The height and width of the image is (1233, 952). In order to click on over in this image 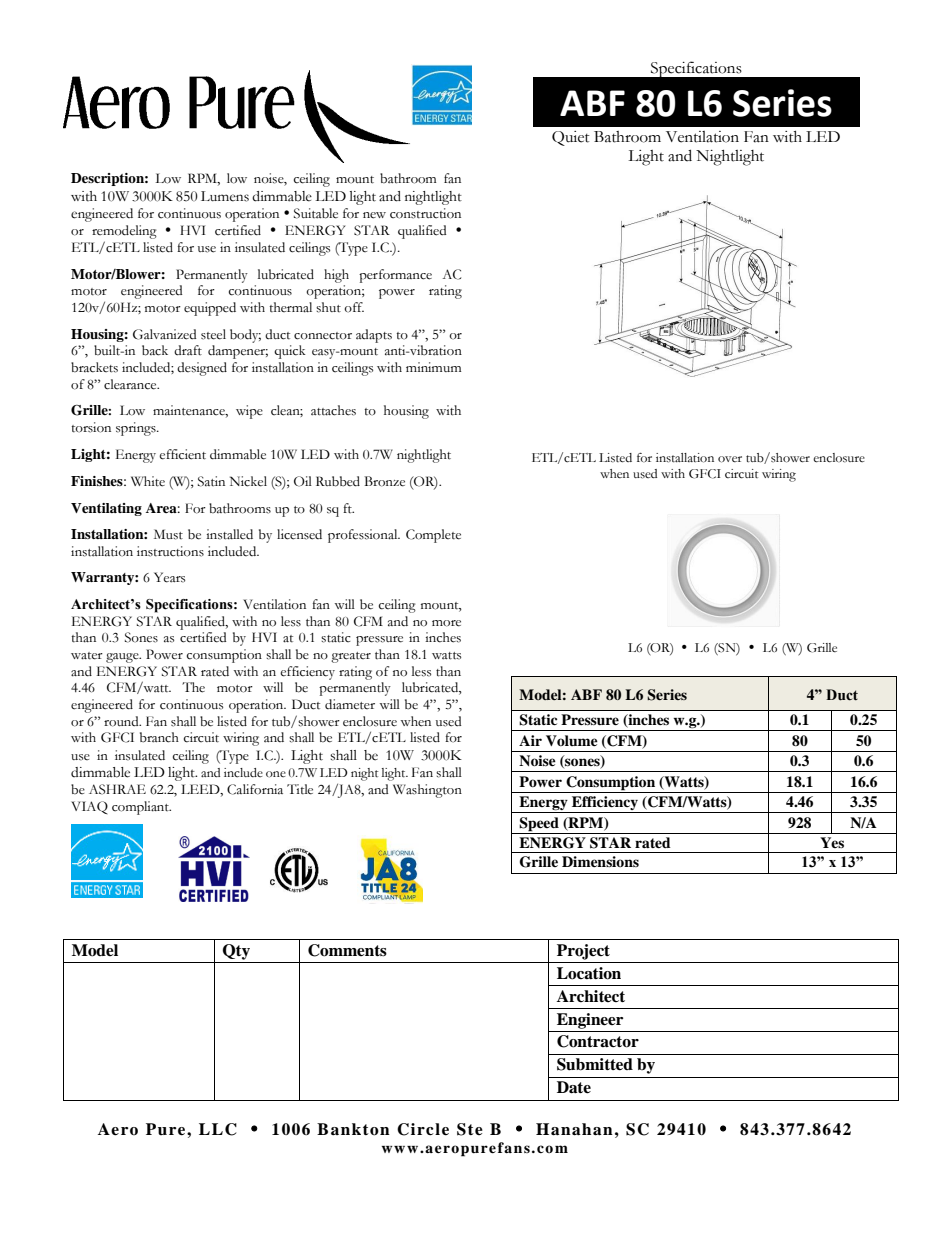, I will do `click(730, 459)`.
